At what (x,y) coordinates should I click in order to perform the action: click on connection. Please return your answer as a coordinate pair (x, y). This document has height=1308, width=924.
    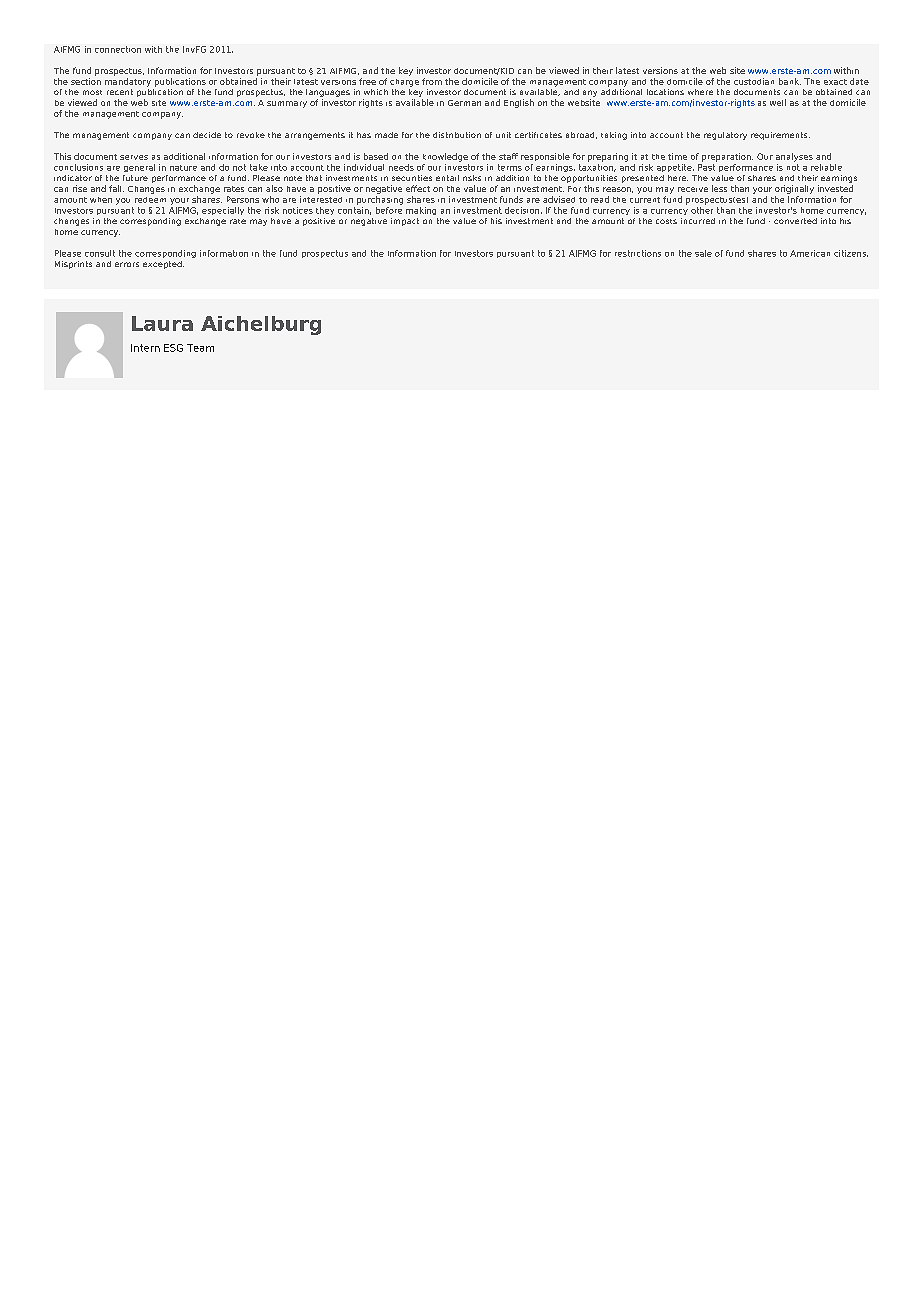
    Looking at the image, I should click on (118, 49).
